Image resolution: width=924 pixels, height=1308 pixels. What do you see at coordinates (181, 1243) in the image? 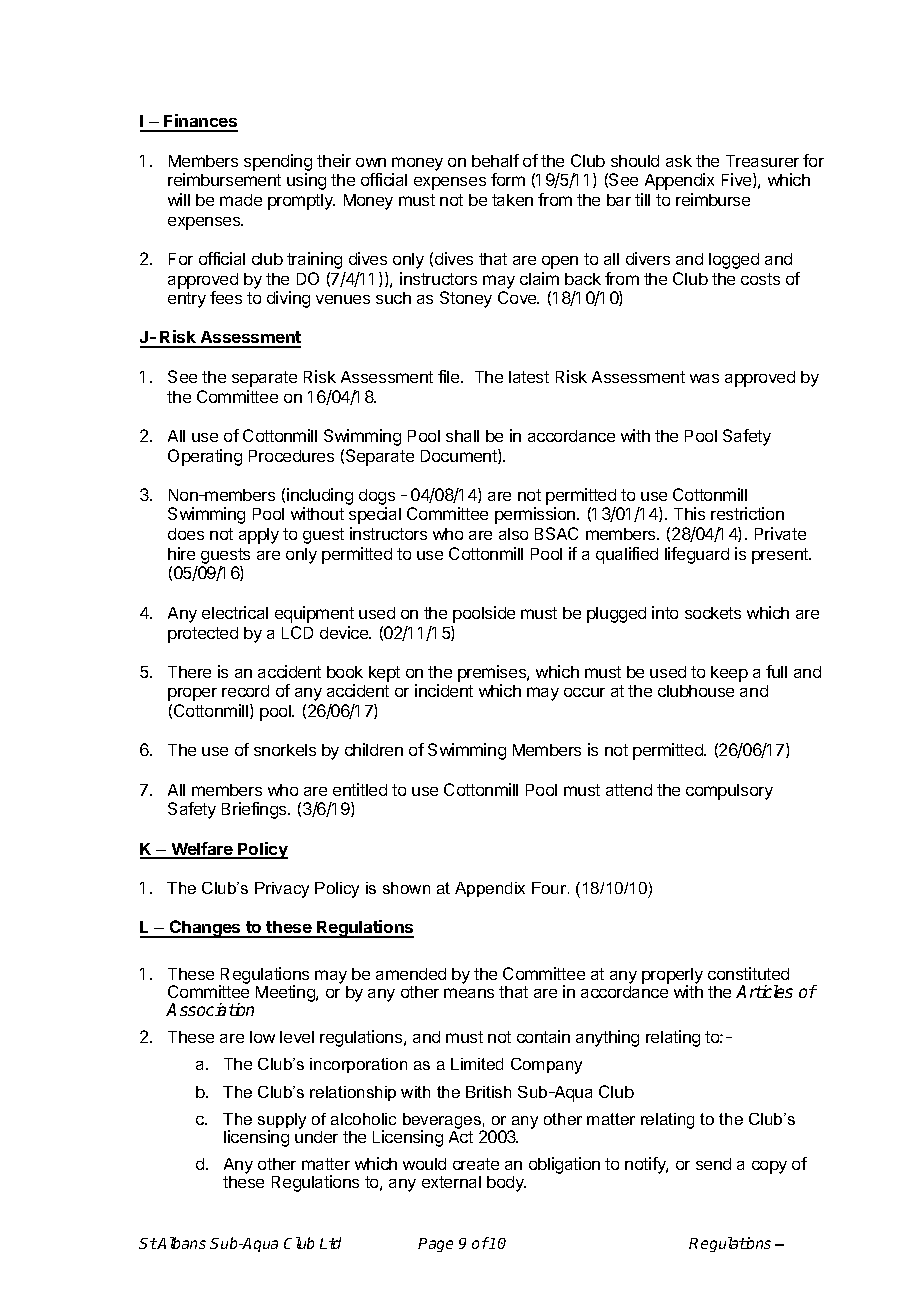
I see `Albans` at bounding box center [181, 1243].
